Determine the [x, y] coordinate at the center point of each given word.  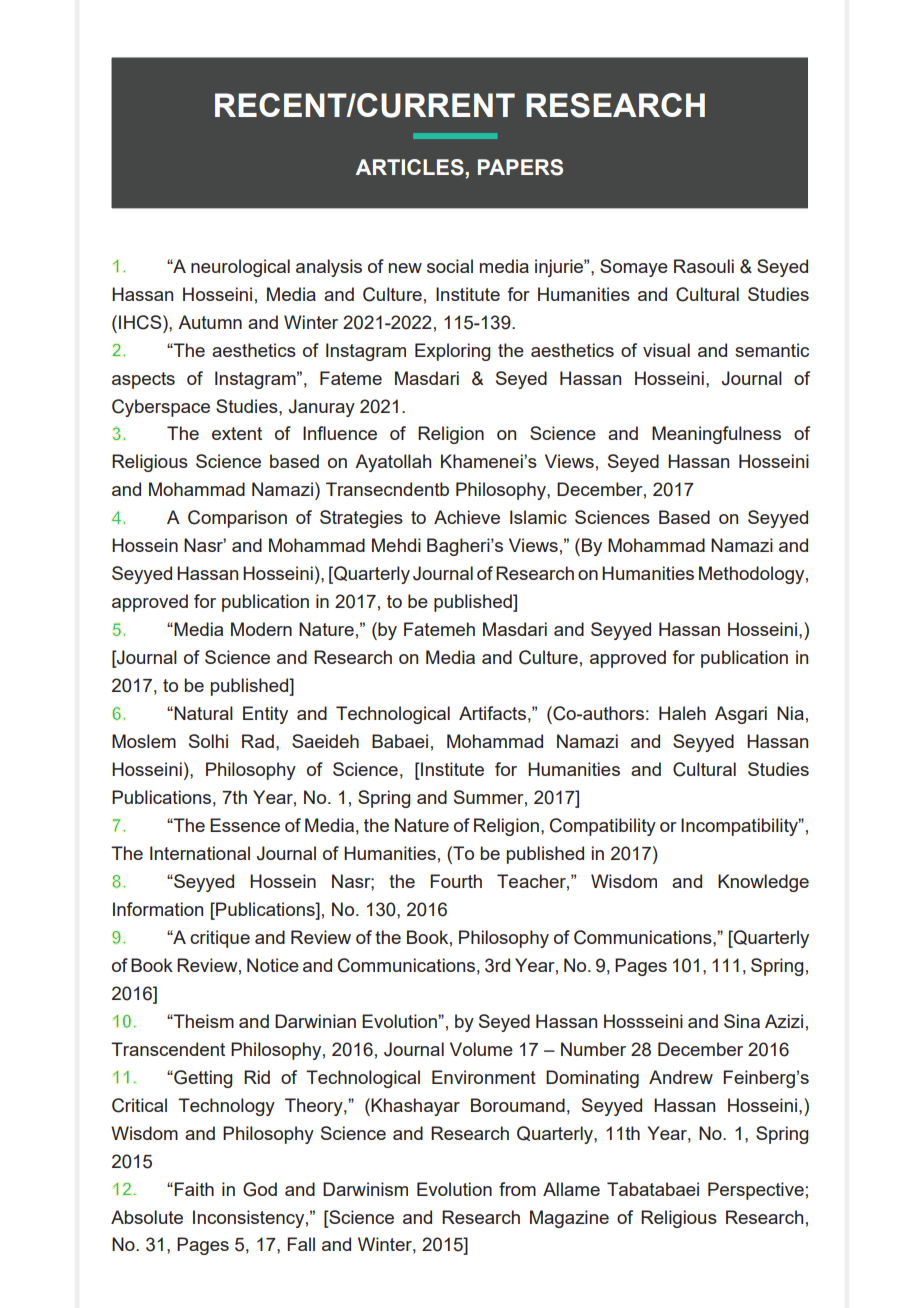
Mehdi [396, 545]
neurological [240, 268]
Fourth [456, 881]
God [260, 1189]
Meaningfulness [716, 435]
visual [666, 350]
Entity [265, 715]
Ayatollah [393, 463]
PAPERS [520, 167]
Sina [742, 1021]
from [517, 1189]
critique [220, 939]
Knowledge [763, 883]
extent [237, 433]
